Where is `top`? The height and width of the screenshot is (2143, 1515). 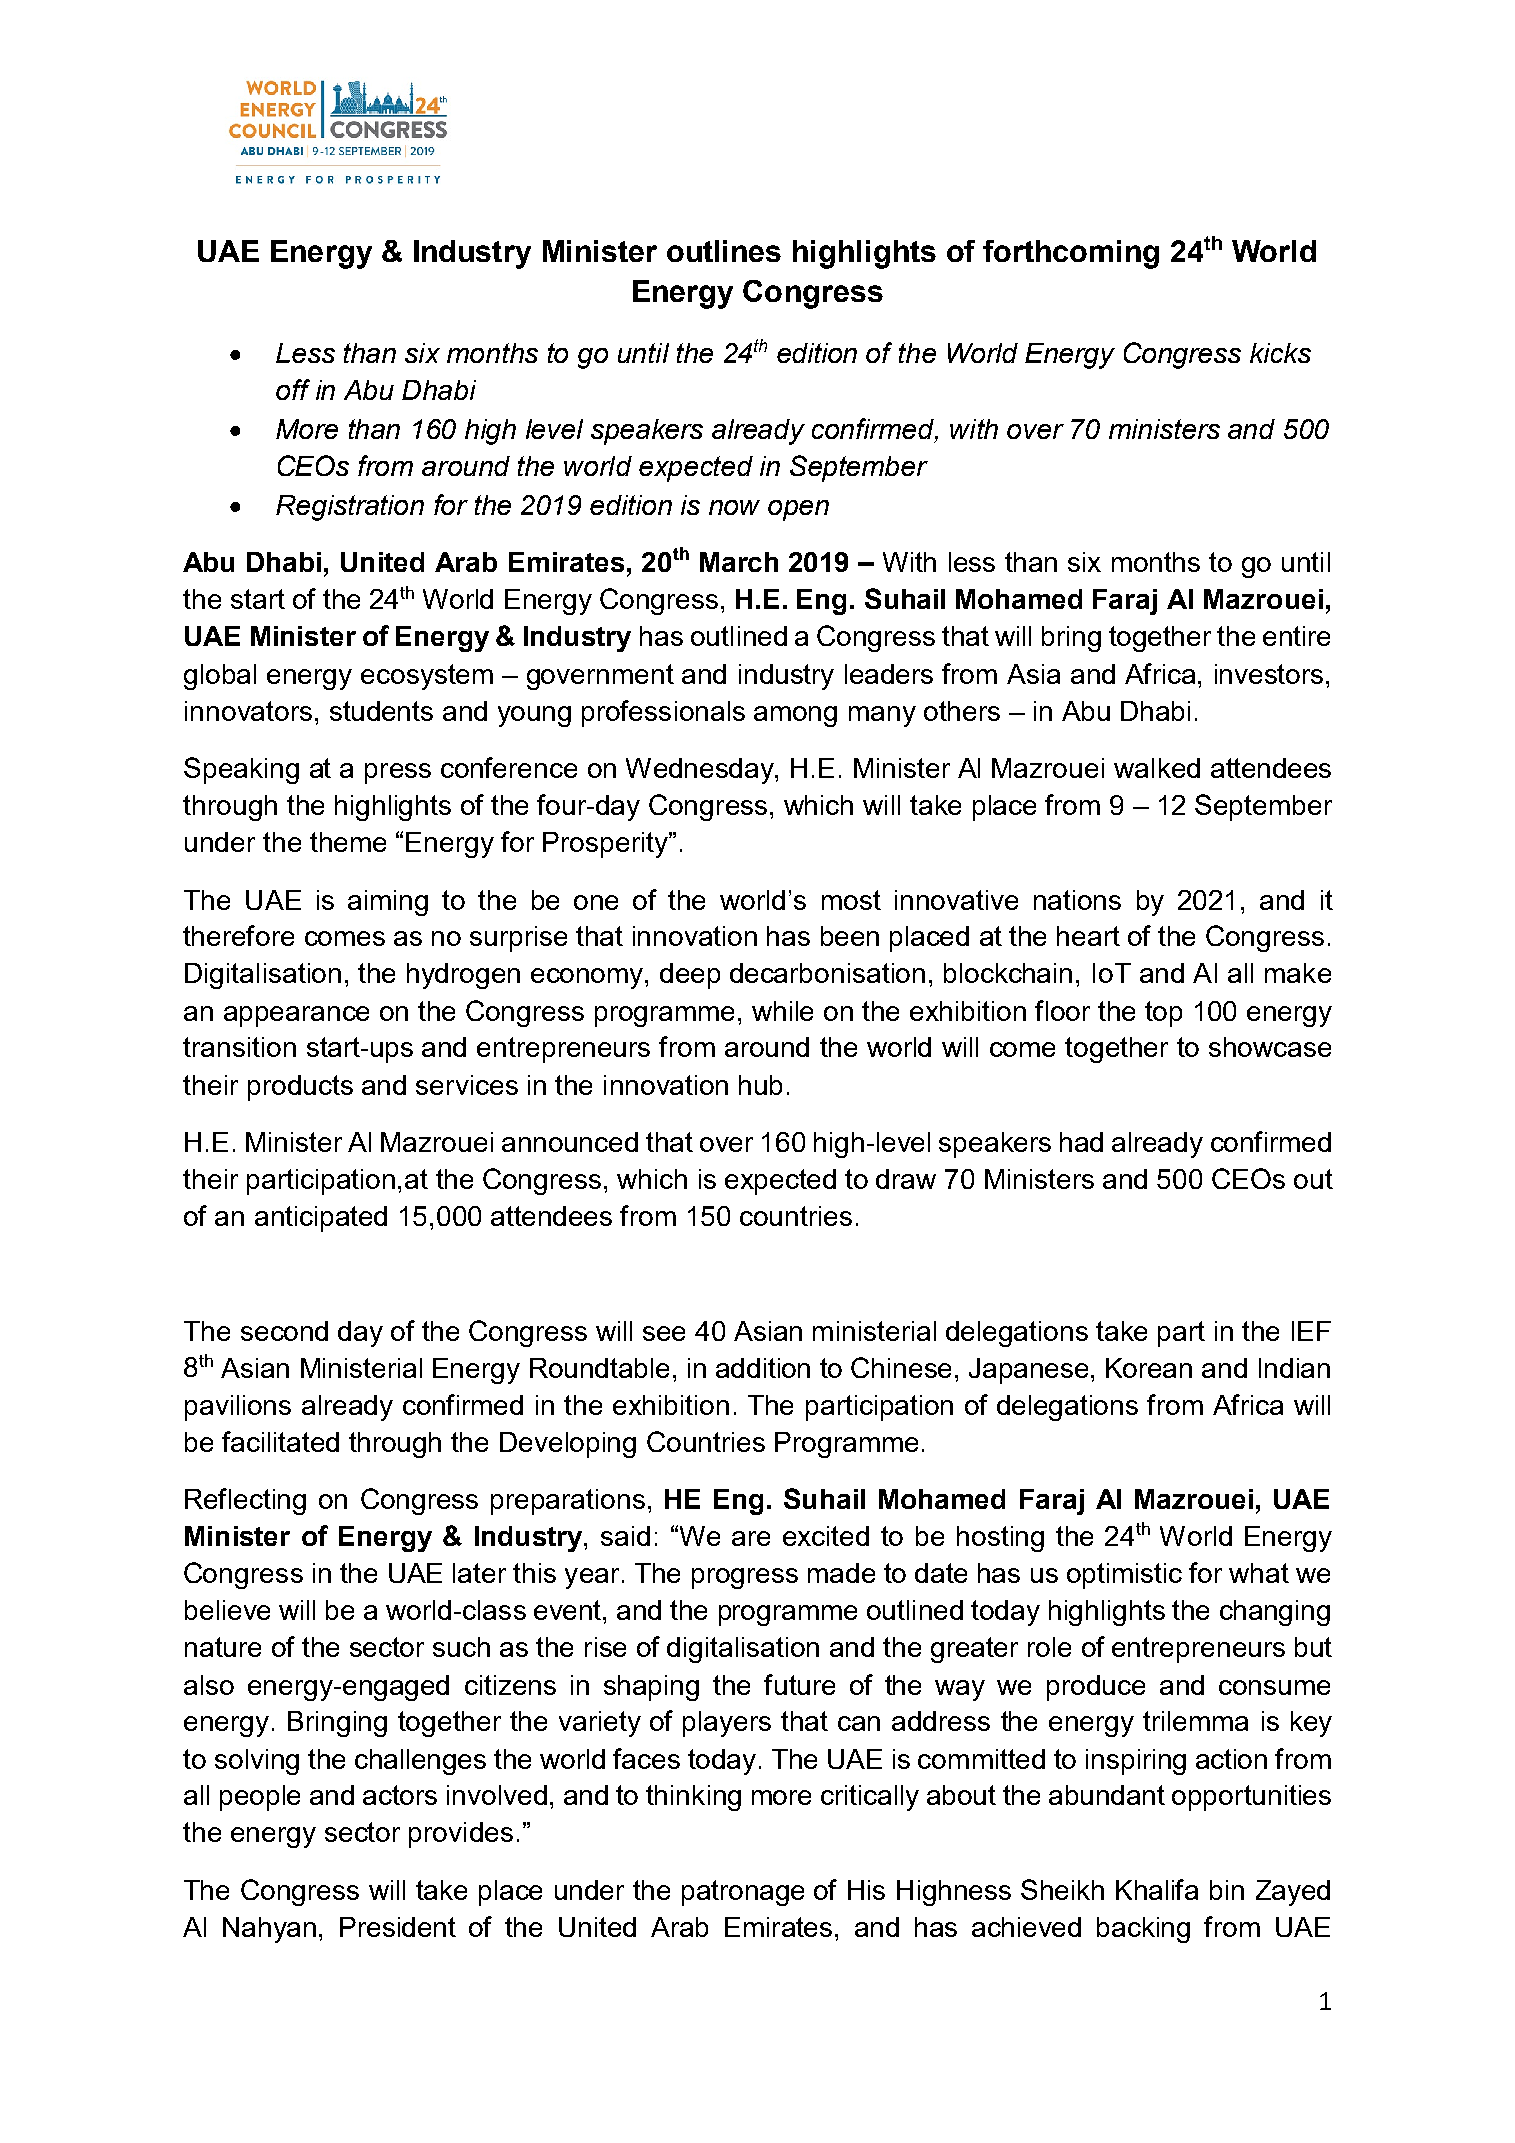
top is located at coordinates (1163, 1014).
